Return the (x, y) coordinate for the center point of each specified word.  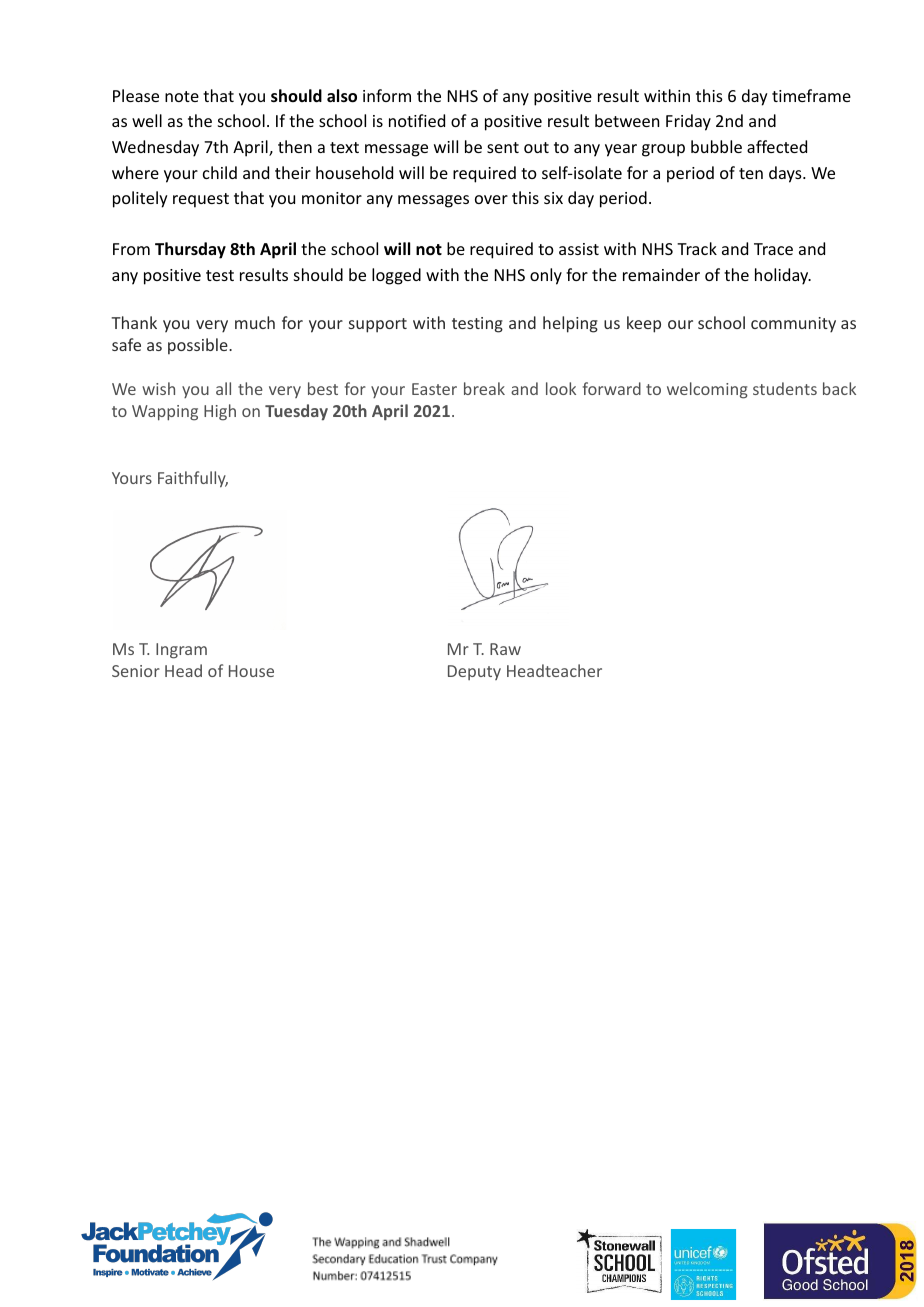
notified (417, 120)
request (201, 200)
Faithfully (193, 479)
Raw (505, 649)
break (484, 388)
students (785, 388)
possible (199, 346)
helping (570, 324)
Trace (773, 249)
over (491, 199)
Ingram (181, 651)
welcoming (707, 390)
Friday (688, 122)
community (793, 325)
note (182, 96)
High (220, 412)
